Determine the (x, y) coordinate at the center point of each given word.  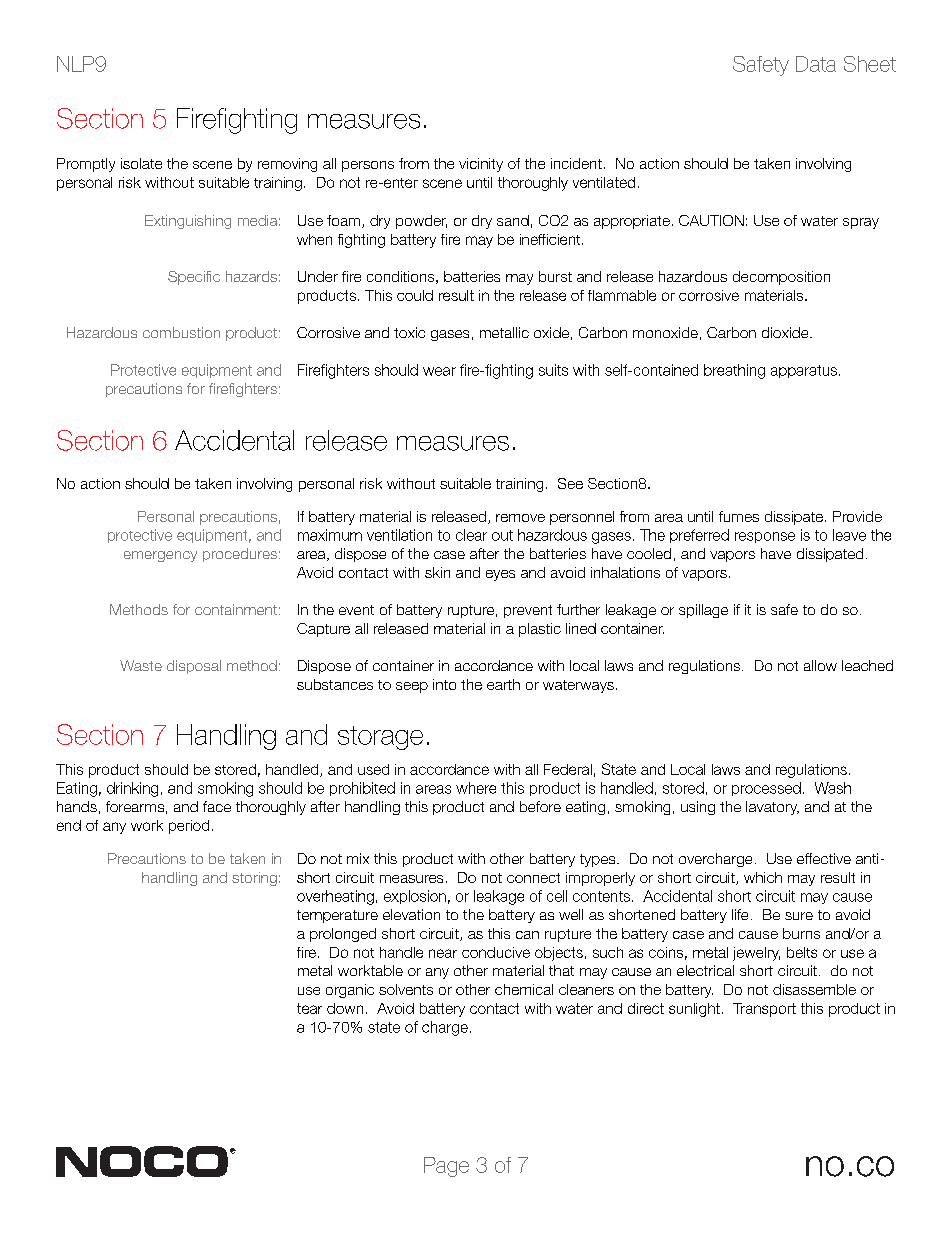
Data (816, 64)
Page (446, 1167)
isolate (141, 163)
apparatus (805, 371)
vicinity (481, 165)
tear (309, 1008)
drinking (132, 789)
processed (766, 789)
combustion (181, 332)
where (476, 788)
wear (439, 371)
